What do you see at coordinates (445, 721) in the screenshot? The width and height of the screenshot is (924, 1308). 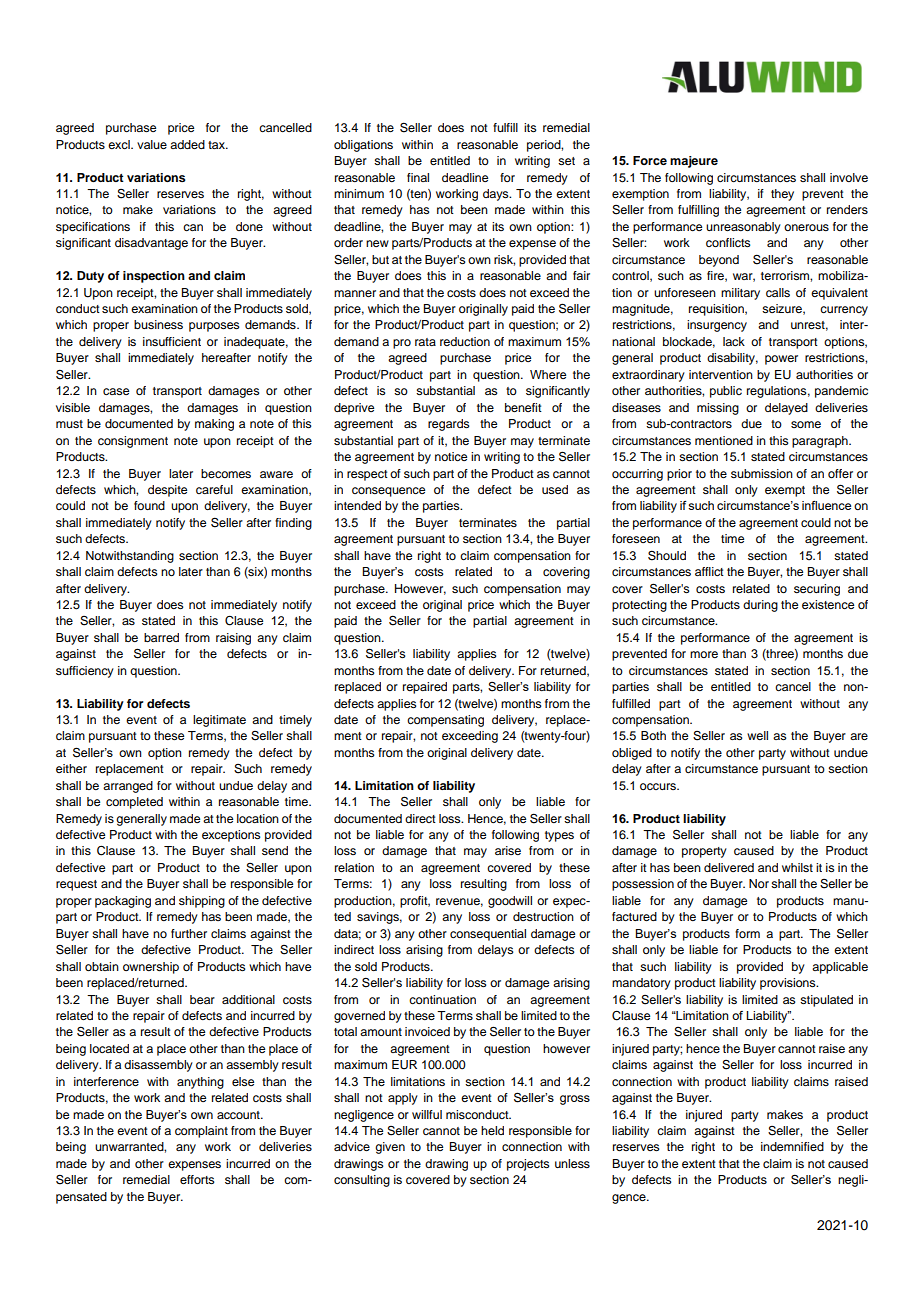 I see `compensating` at bounding box center [445, 721].
